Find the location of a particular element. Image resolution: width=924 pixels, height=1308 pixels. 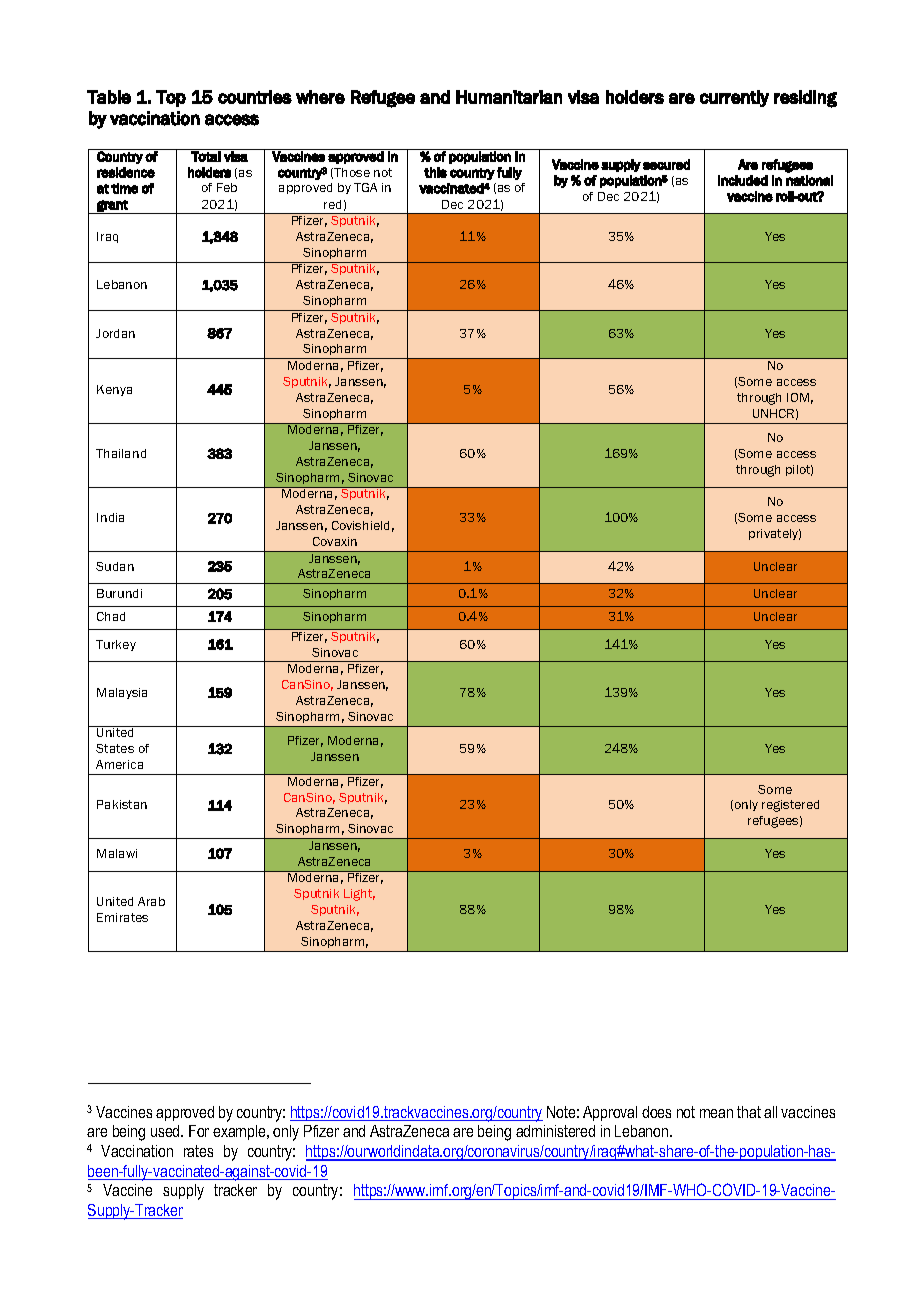

Burundi is located at coordinates (119, 593).
